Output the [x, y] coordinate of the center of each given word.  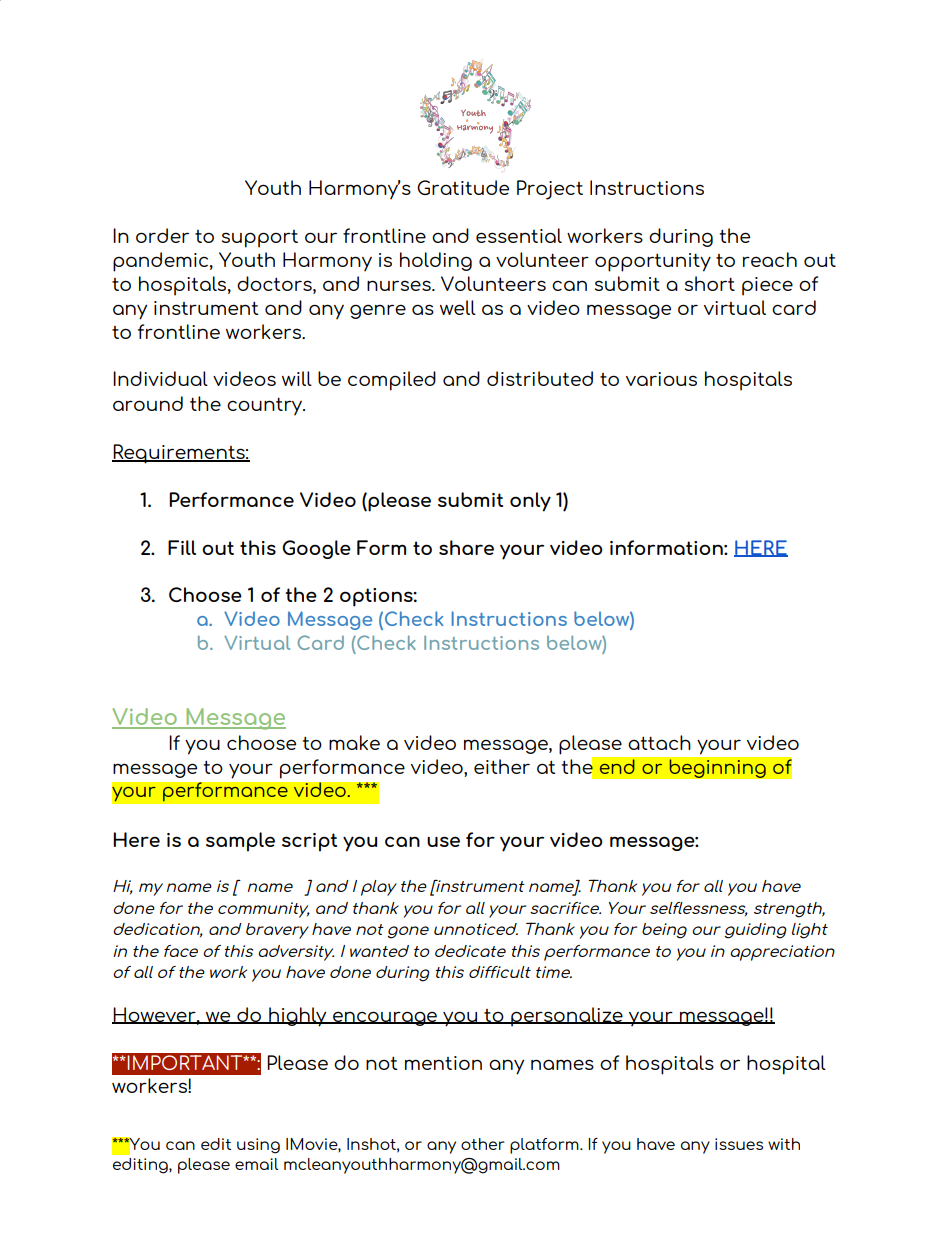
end [617, 766]
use [443, 841]
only [530, 502]
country [266, 406]
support [260, 239]
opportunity [653, 262]
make [354, 742]
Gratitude [463, 187]
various [661, 379]
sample [240, 842]
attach [659, 742]
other [483, 1144]
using [258, 1146]
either [502, 766]
